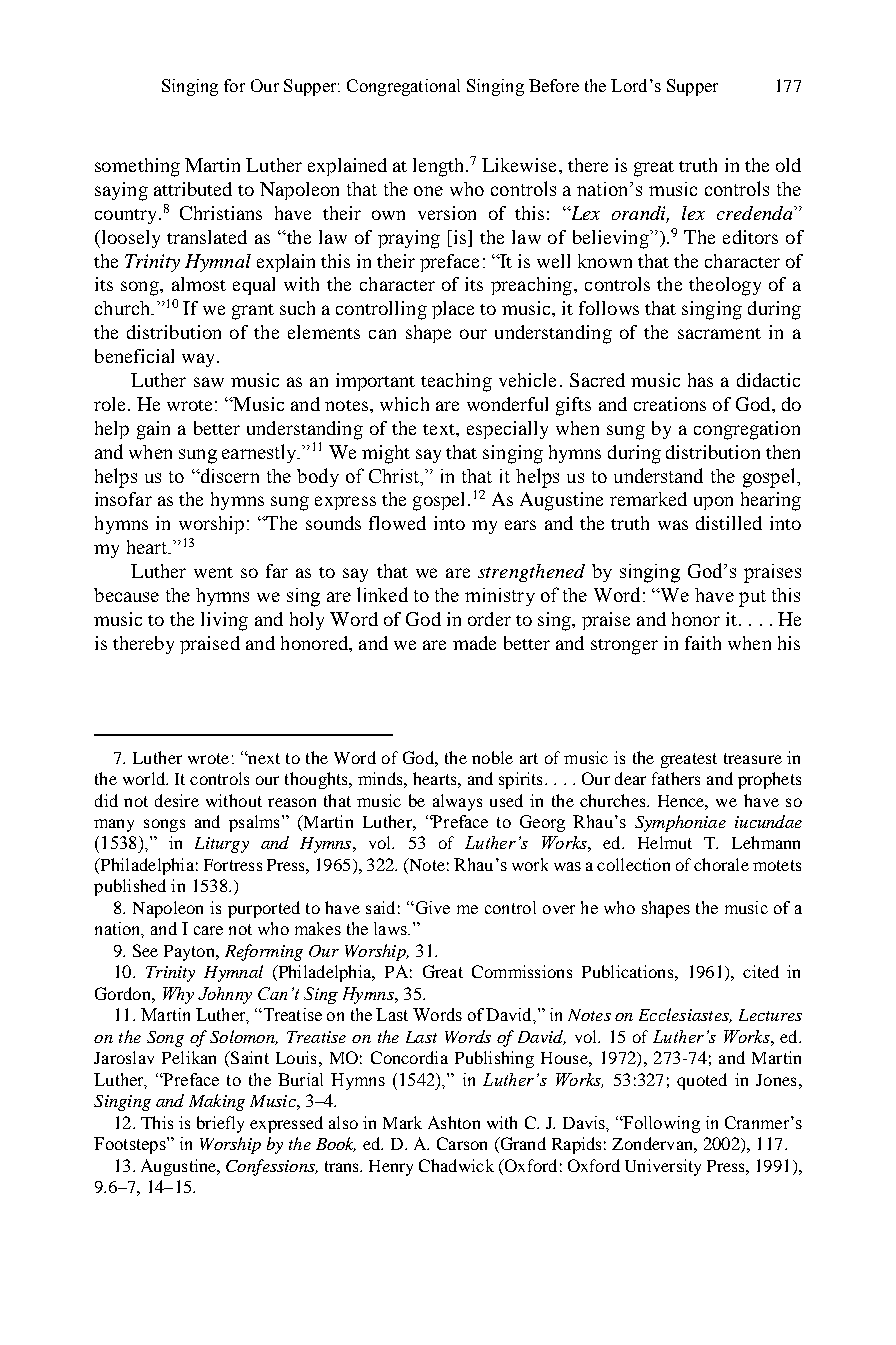 This screenshot has width=896, height=1345. What do you see at coordinates (220, 1124) in the screenshot?
I see `briefly` at bounding box center [220, 1124].
